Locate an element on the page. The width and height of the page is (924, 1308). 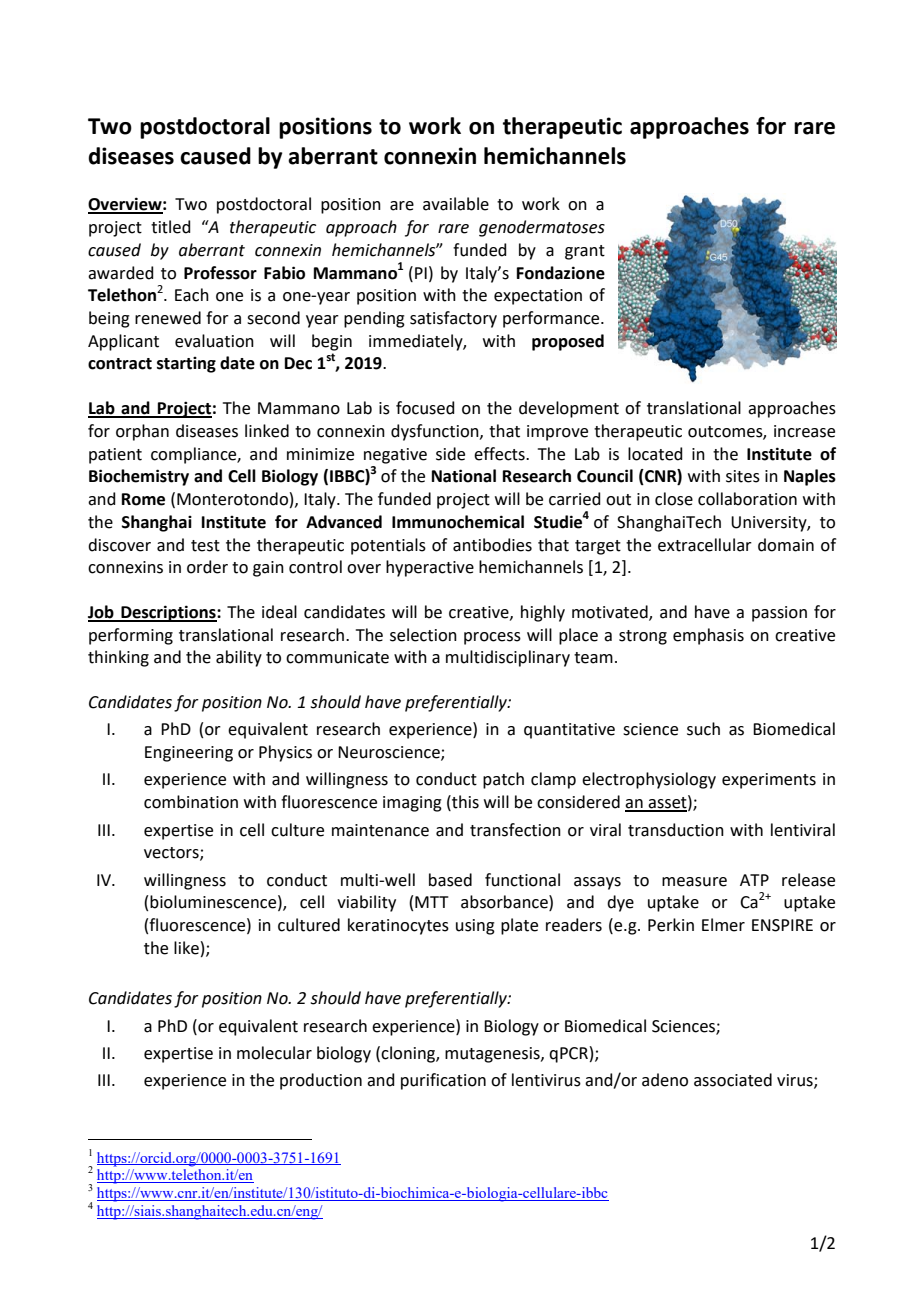
titled is located at coordinates (171, 227).
